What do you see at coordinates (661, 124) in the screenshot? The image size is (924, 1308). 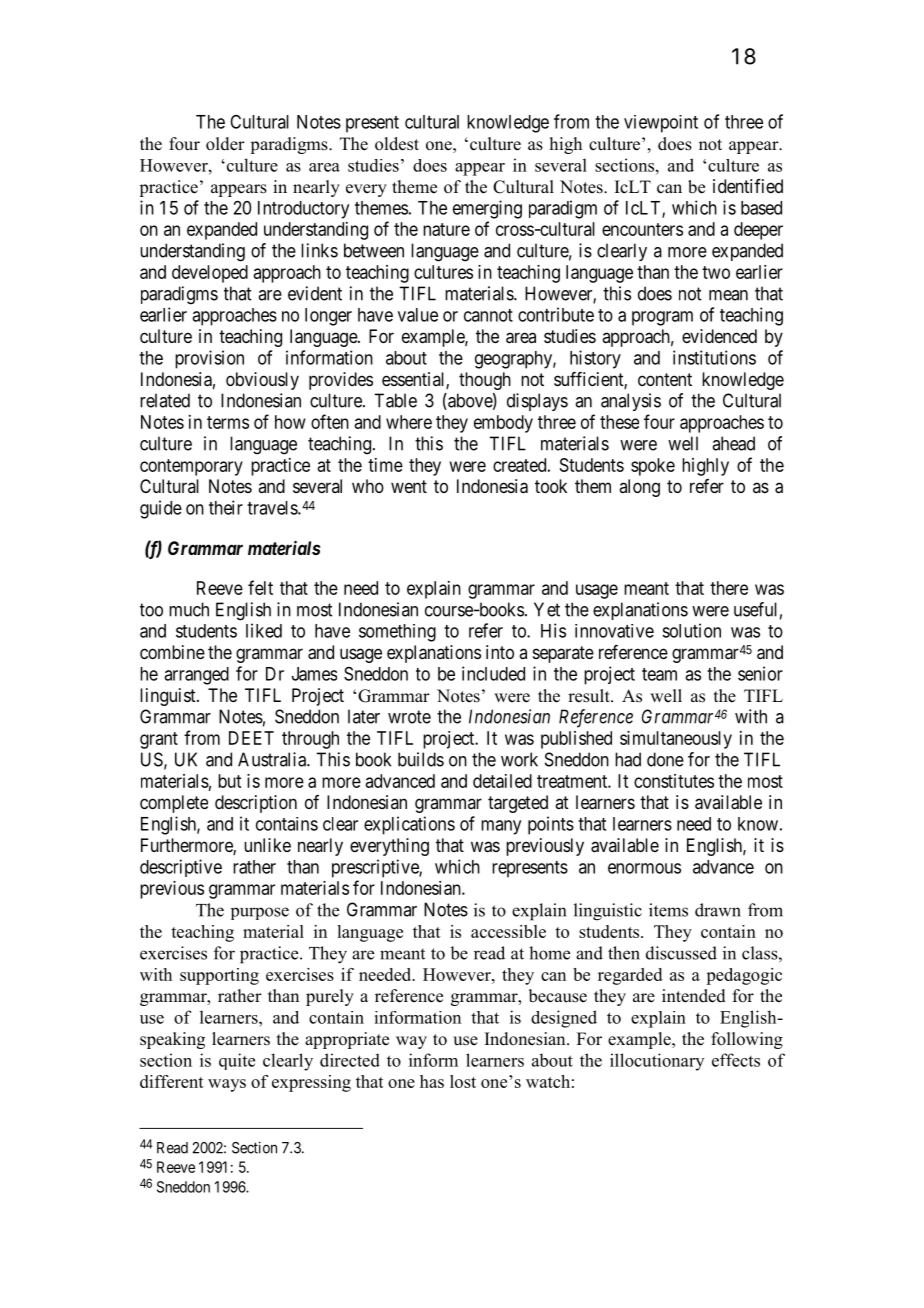 I see `viewpoint` at bounding box center [661, 124].
